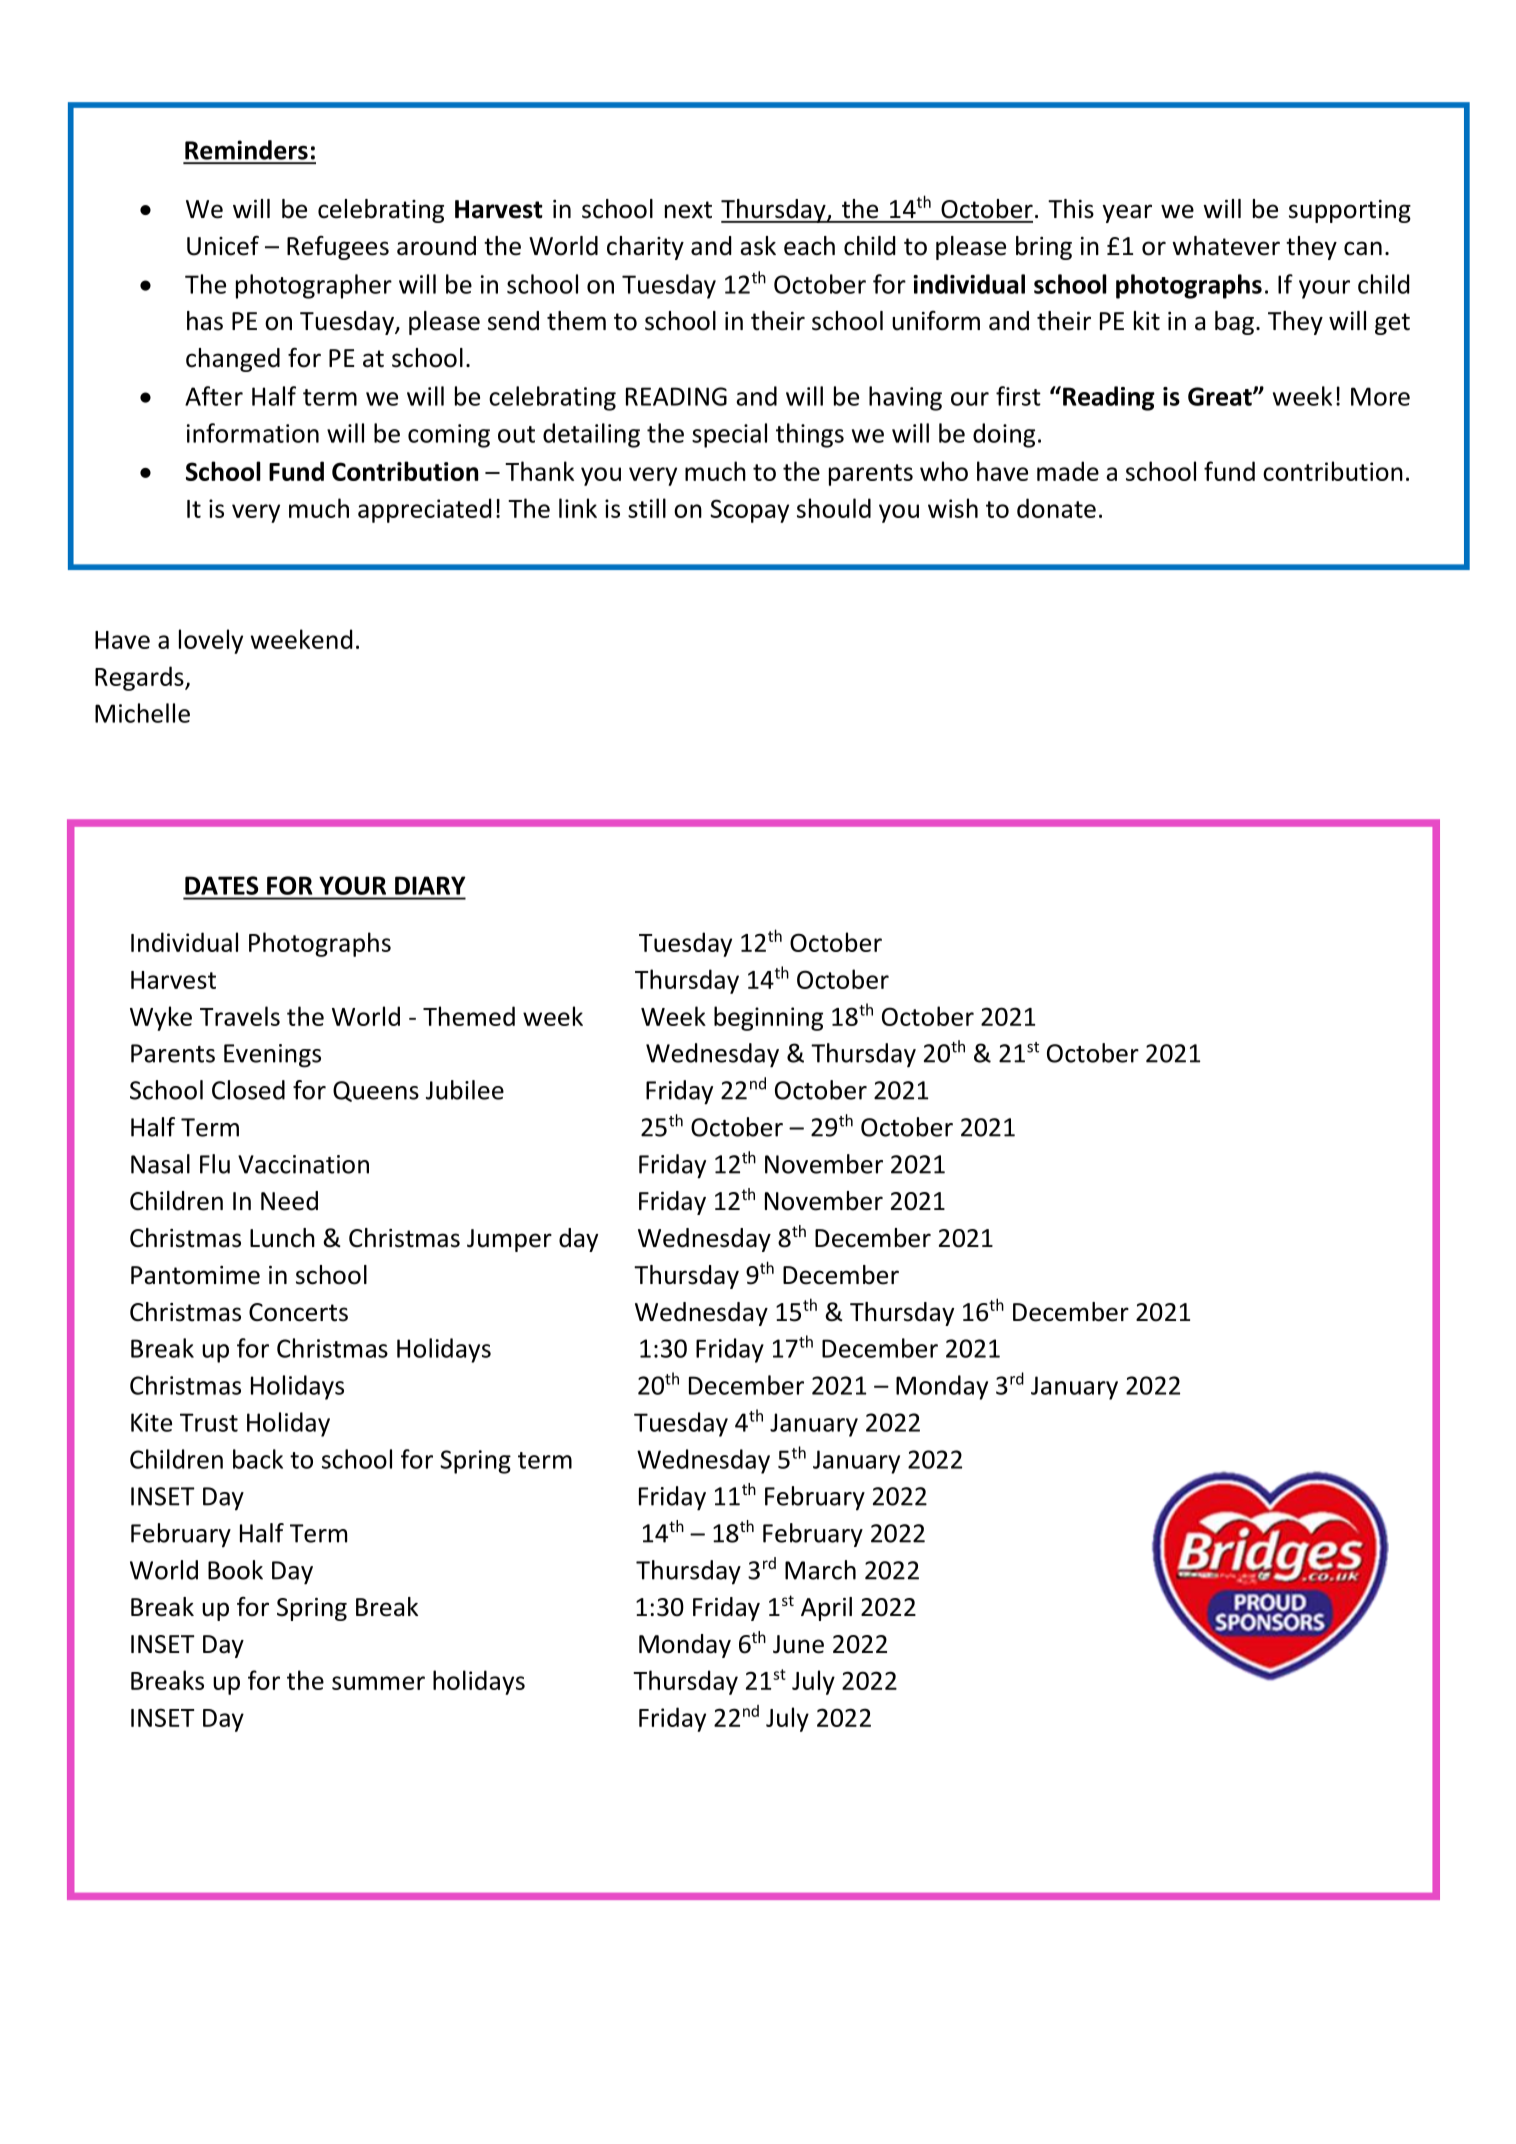  Describe the element at coordinates (768, 1018) in the page. I see `beginning` at that location.
